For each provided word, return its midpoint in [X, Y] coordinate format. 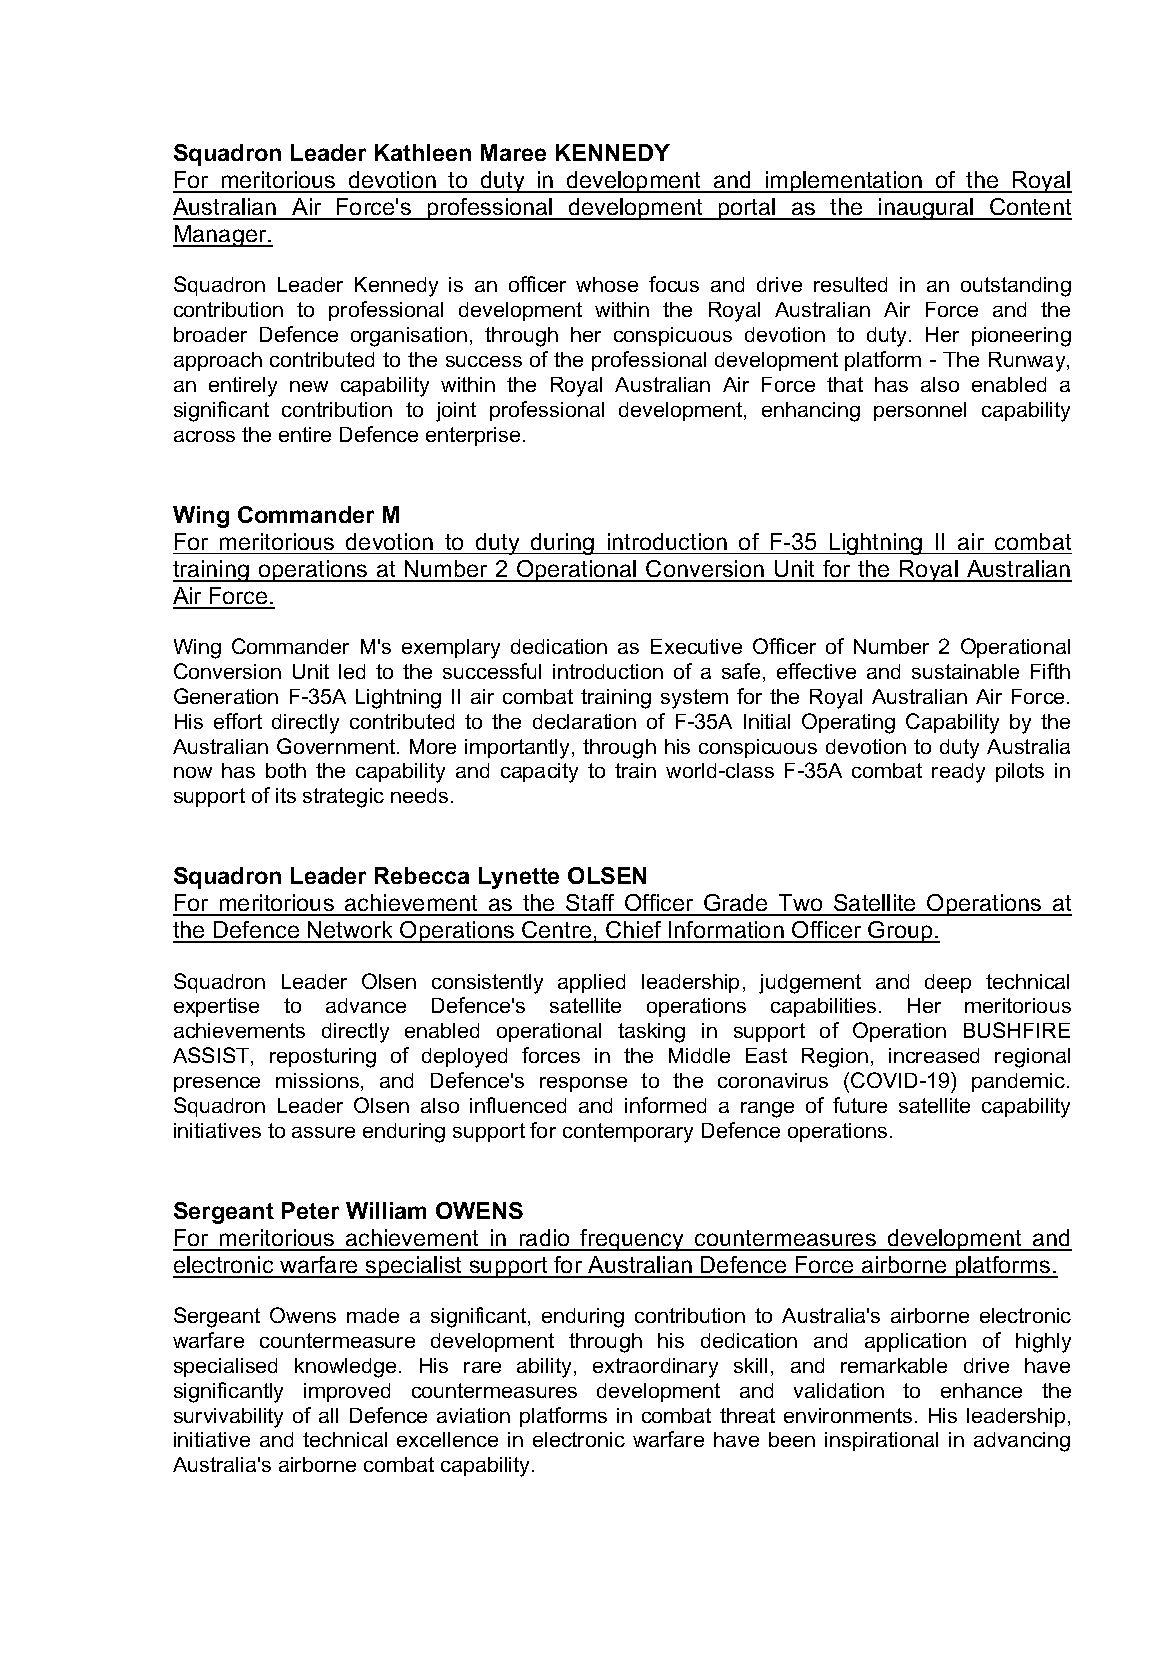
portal [747, 209]
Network [351, 931]
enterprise [473, 436]
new [309, 386]
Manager [221, 236]
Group [901, 932]
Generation [226, 696]
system [694, 699]
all [328, 1415]
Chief [634, 931]
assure [323, 1132]
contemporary [628, 1133]
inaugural [926, 209]
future [860, 1105]
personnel [920, 411]
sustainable [965, 671]
